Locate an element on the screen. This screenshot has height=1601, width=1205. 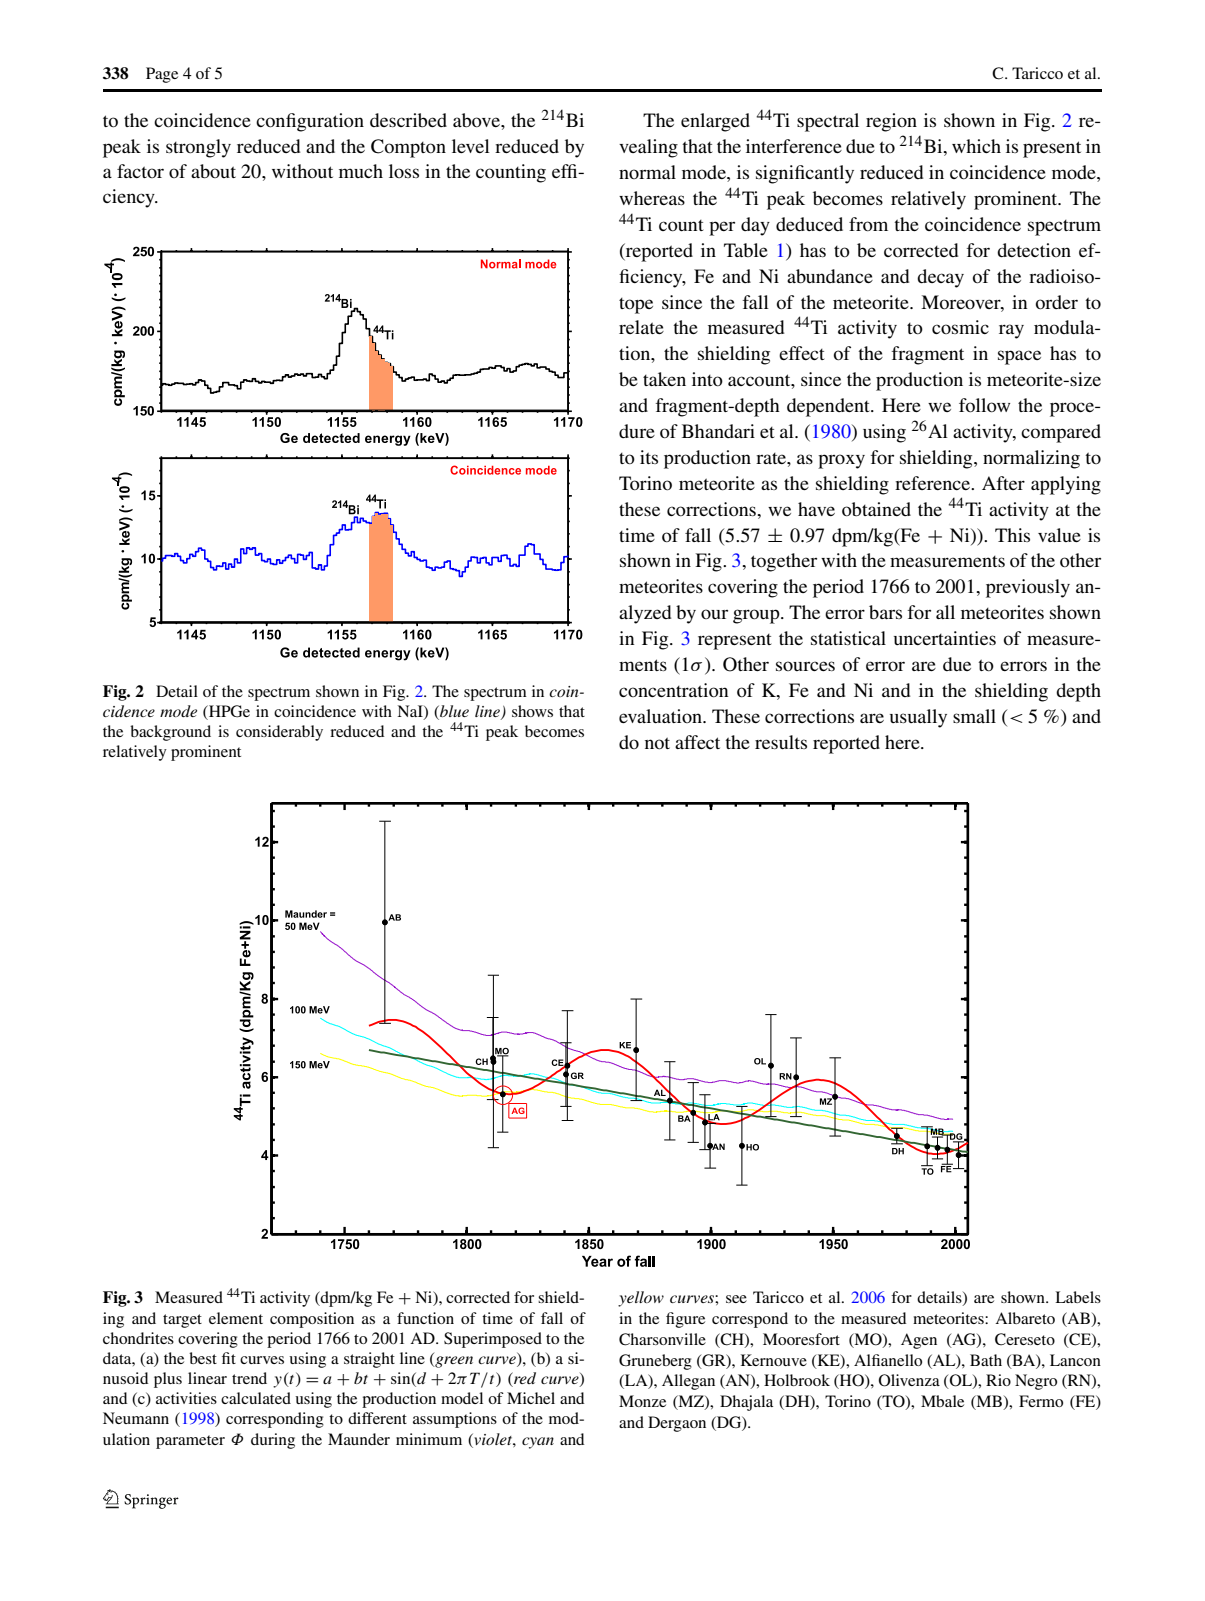
strongly is located at coordinates (198, 148).
